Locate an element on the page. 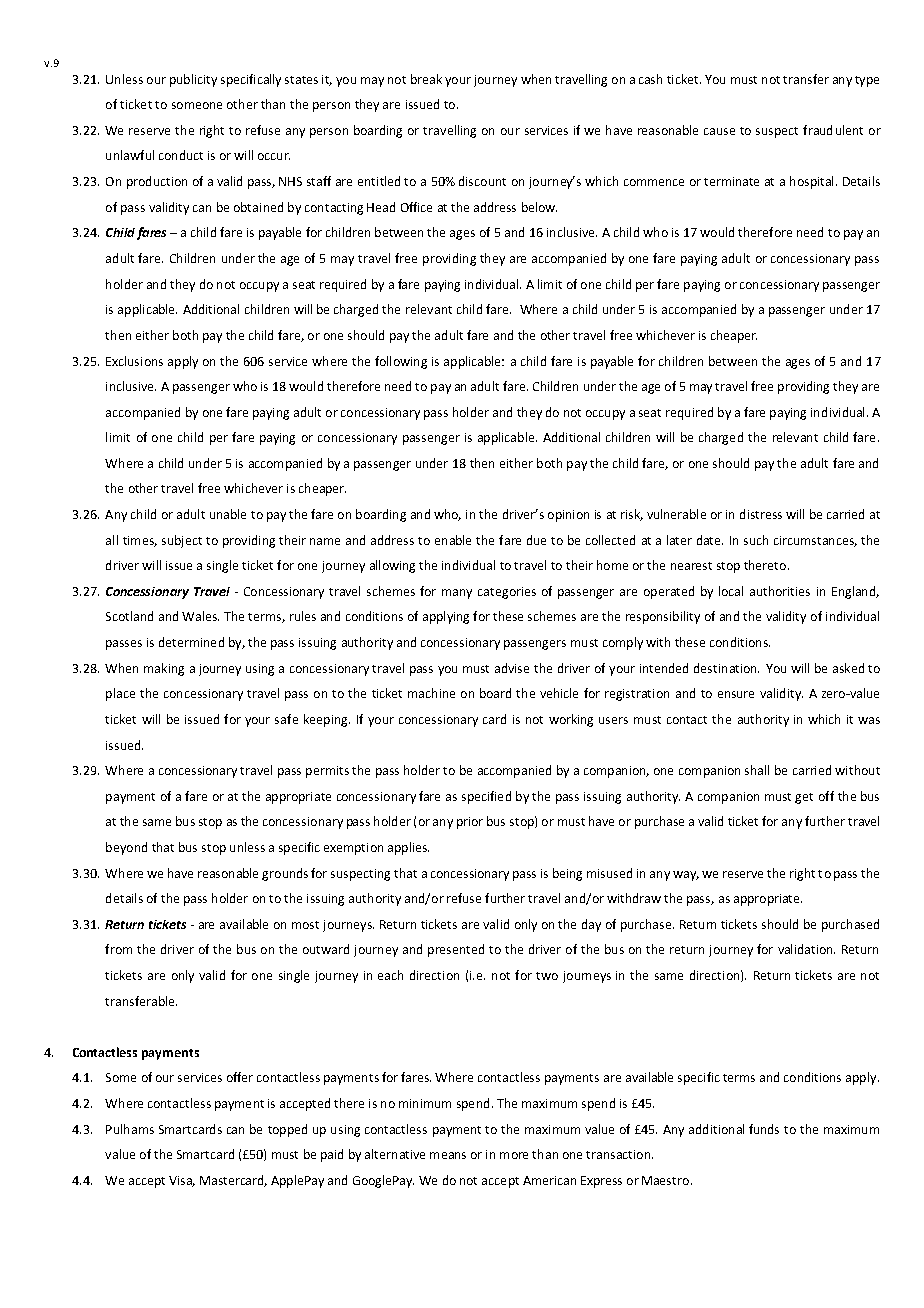  break is located at coordinates (426, 79).
